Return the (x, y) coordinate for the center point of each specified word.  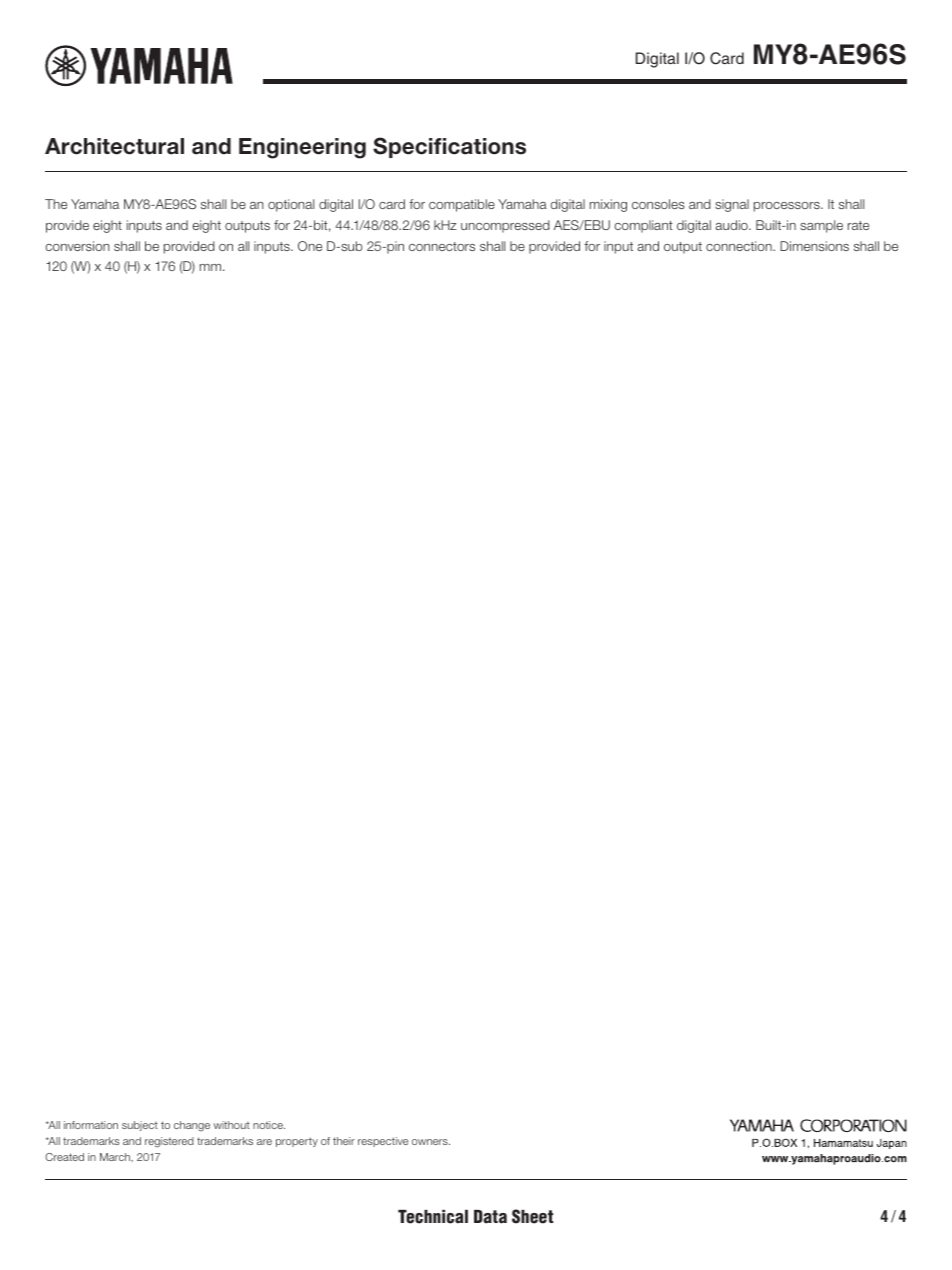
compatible (462, 205)
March (116, 1157)
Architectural (114, 146)
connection (740, 246)
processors (788, 207)
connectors (442, 246)
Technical (433, 1217)
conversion (77, 246)
